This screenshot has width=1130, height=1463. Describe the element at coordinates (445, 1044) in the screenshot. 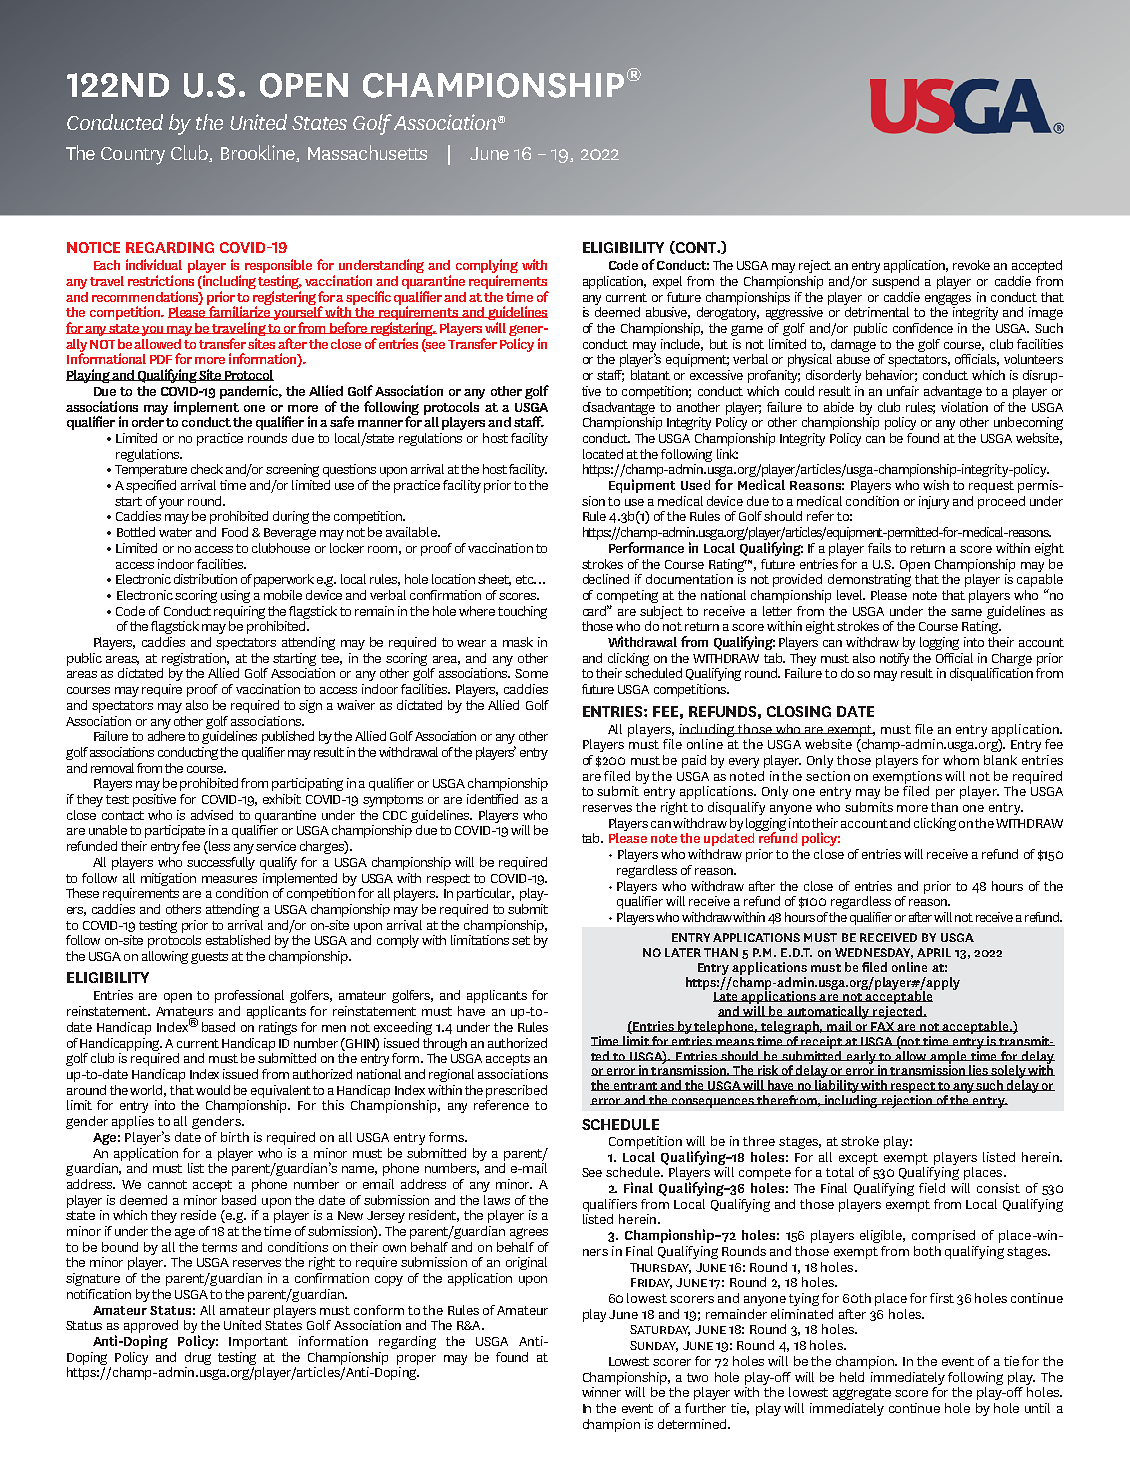

I see `through` at that location.
